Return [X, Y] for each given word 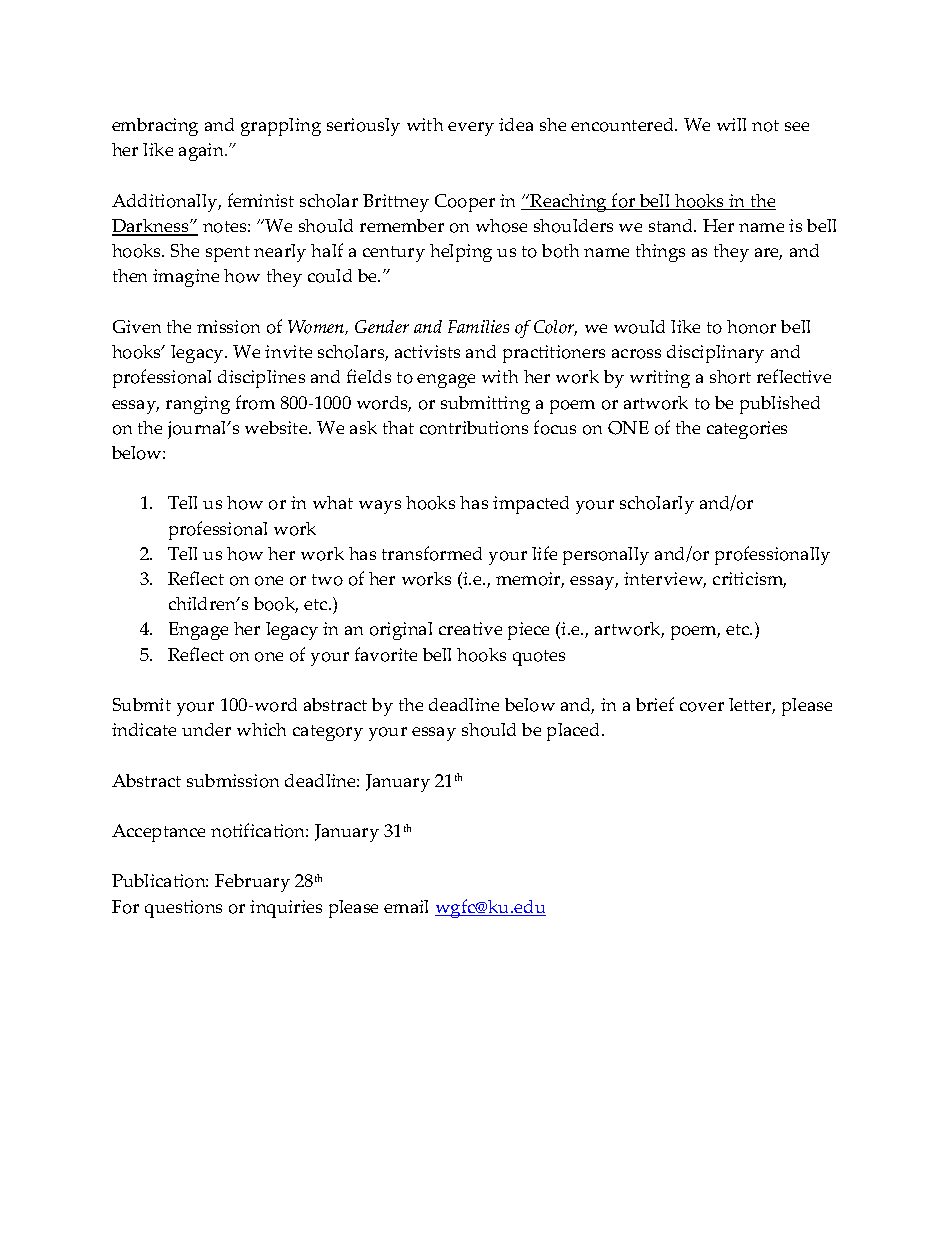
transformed [432, 553]
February [252, 883]
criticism [749, 580]
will [731, 124]
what [333, 502]
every [471, 129]
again [203, 152]
